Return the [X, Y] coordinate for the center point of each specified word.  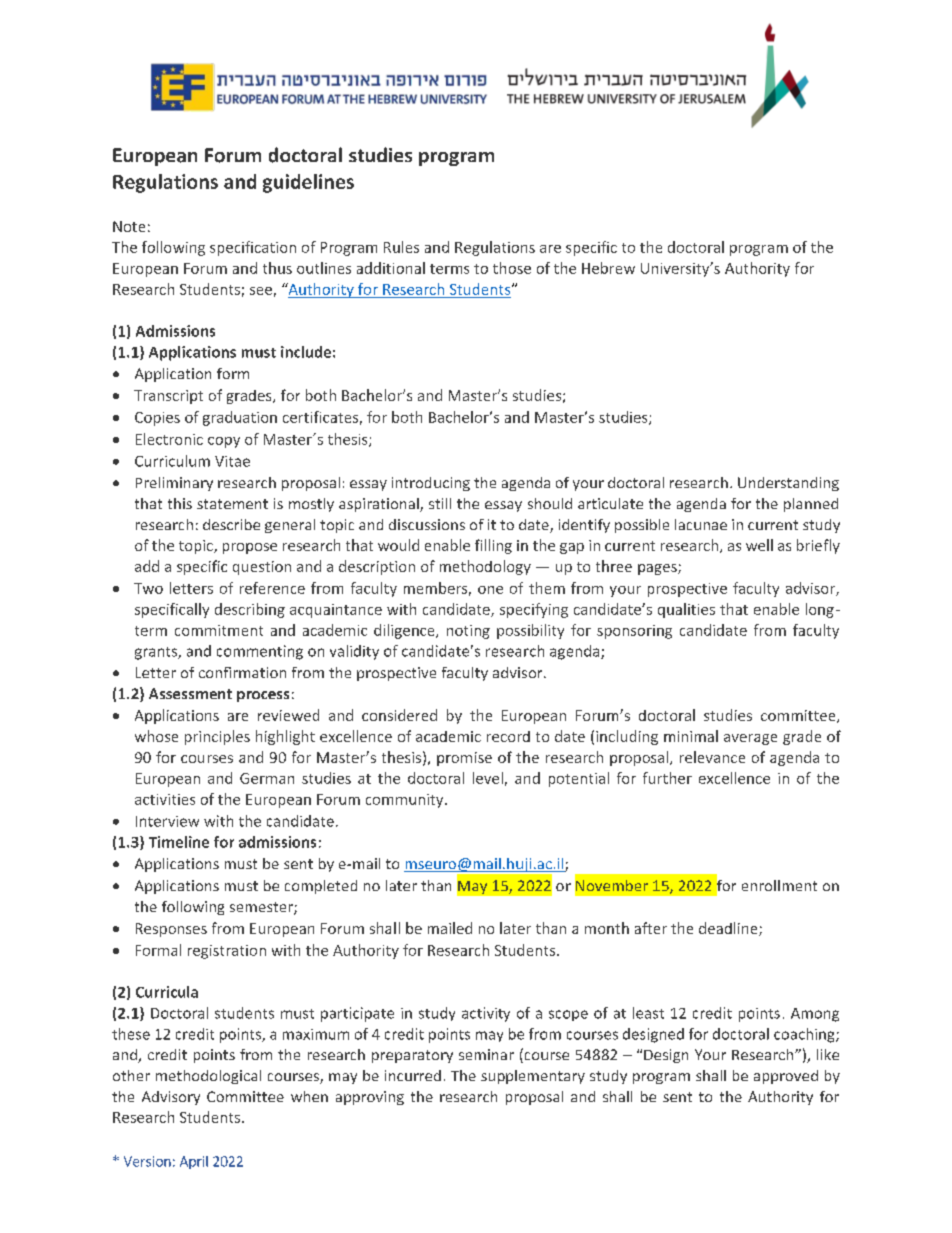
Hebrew [608, 268]
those [512, 268]
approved [786, 1077]
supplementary [533, 1077]
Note [129, 226]
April [194, 1162]
